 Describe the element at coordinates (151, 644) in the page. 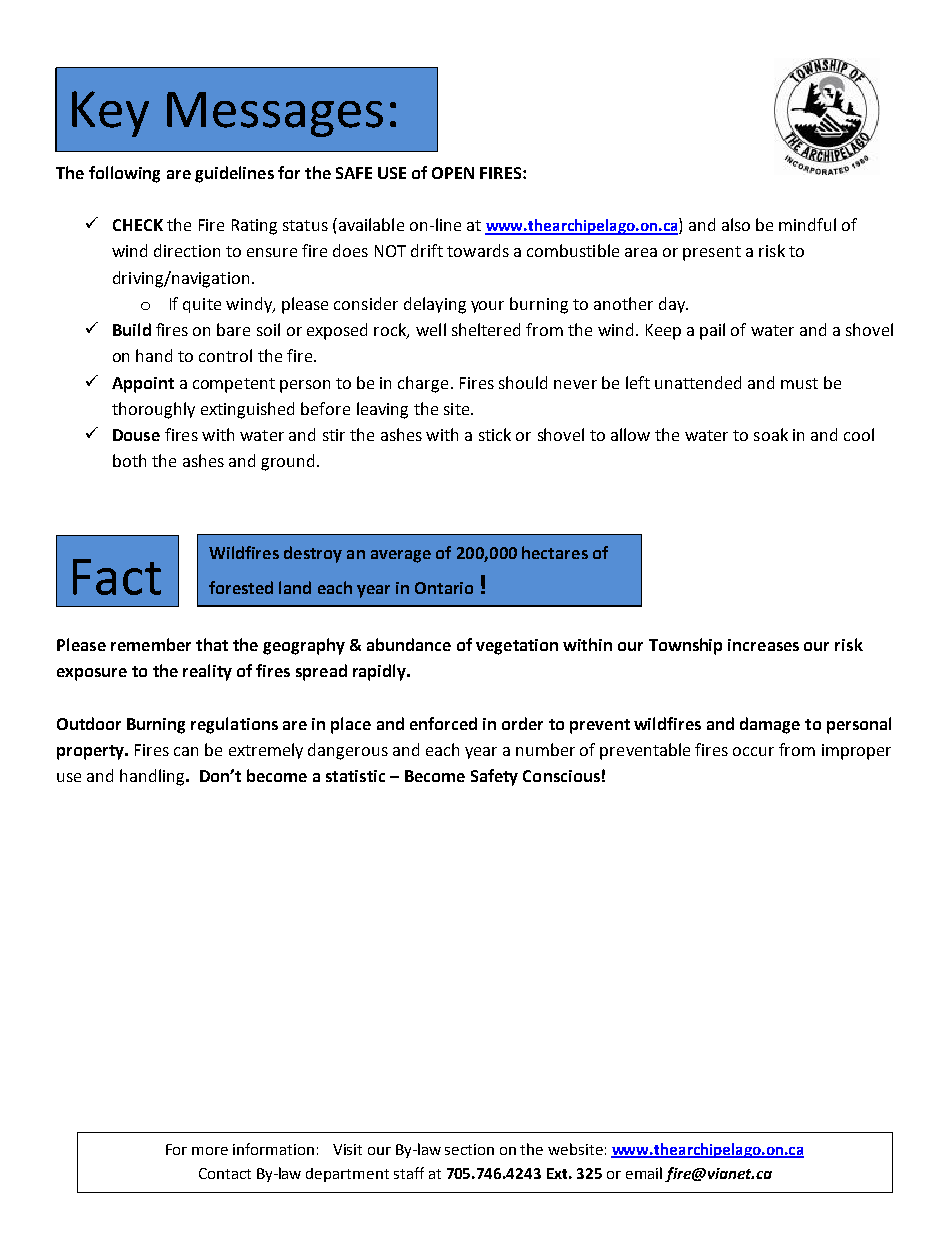

I see `remember` at that location.
